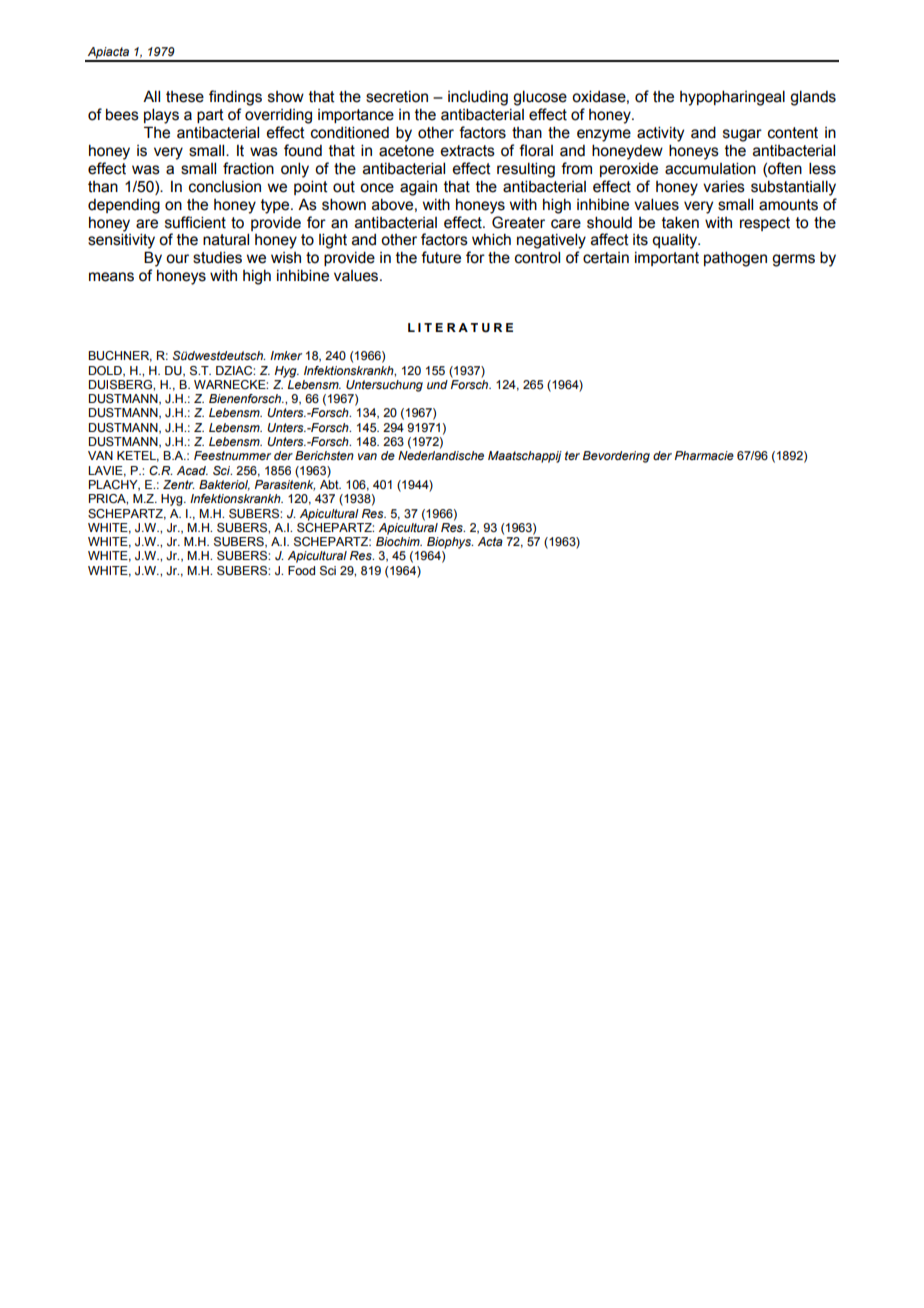 This screenshot has width=924, height=1308. Describe the element at coordinates (793, 260) in the screenshot. I see `germs` at that location.
